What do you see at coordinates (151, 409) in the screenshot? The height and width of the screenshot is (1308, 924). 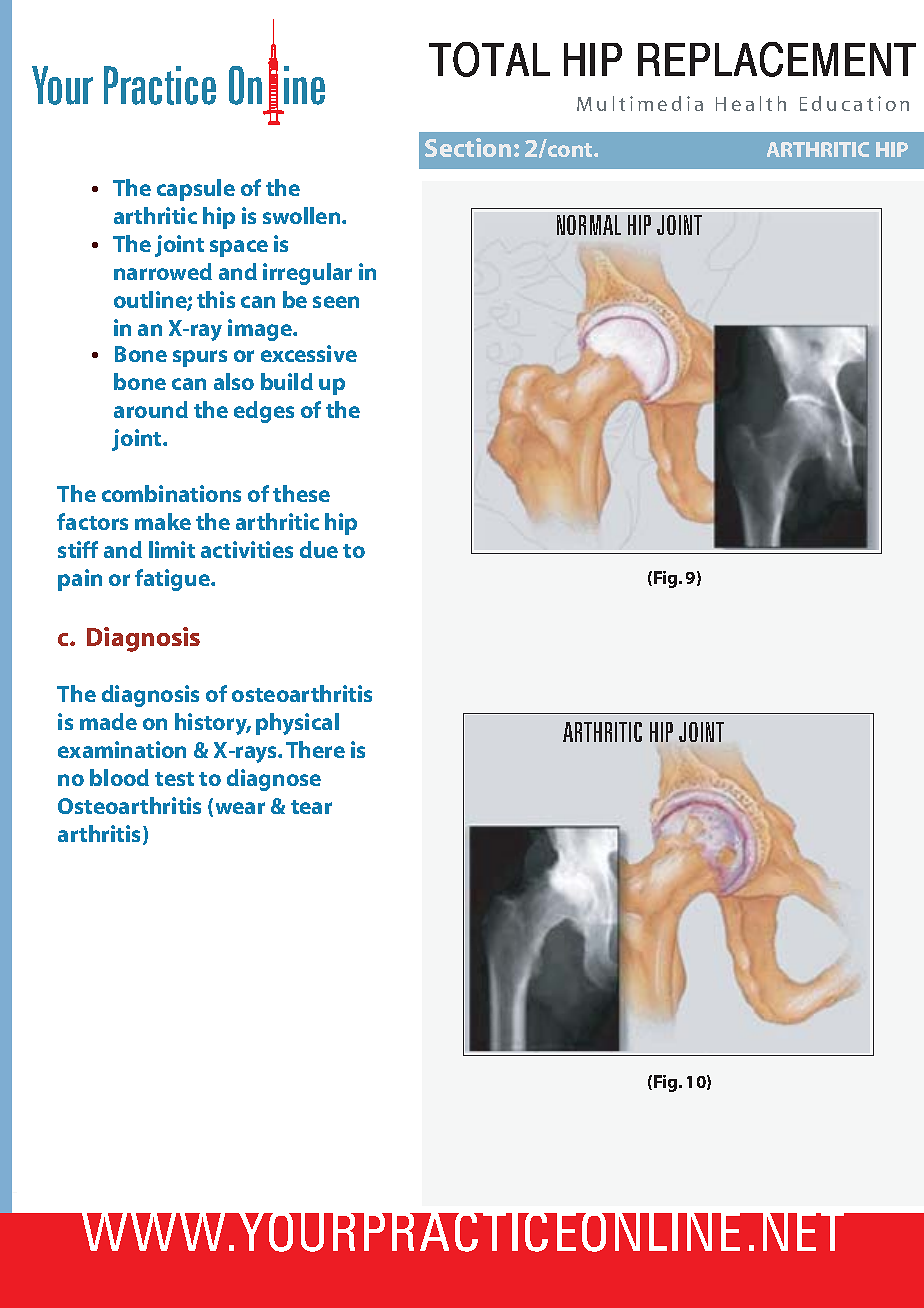 I see `around` at bounding box center [151, 409].
